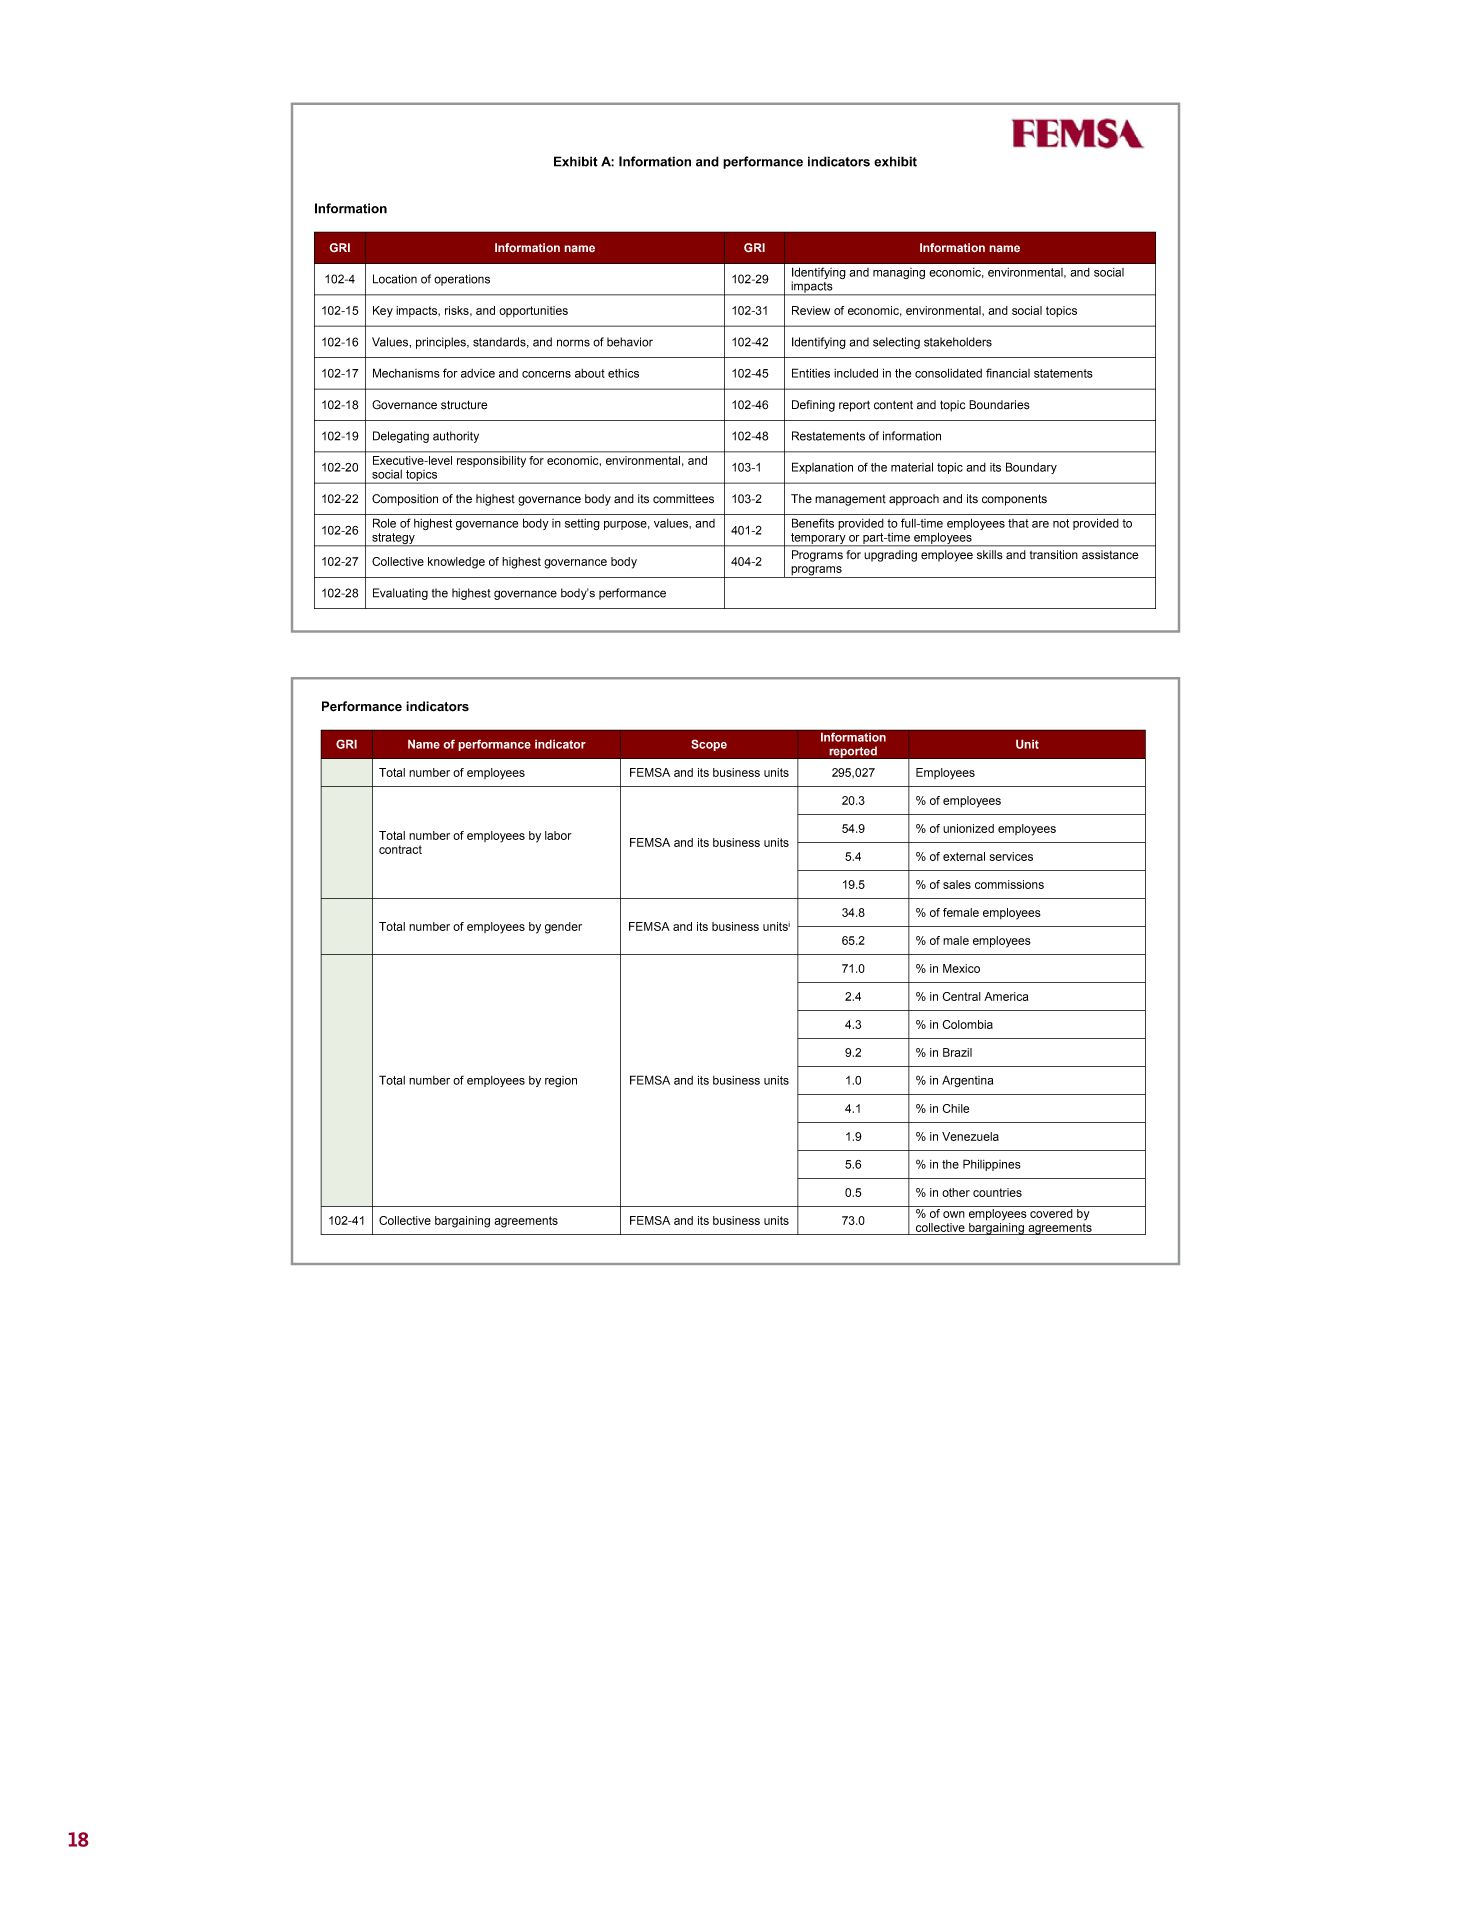 The height and width of the screenshot is (1915, 1471). I want to click on operations, so click(462, 280).
